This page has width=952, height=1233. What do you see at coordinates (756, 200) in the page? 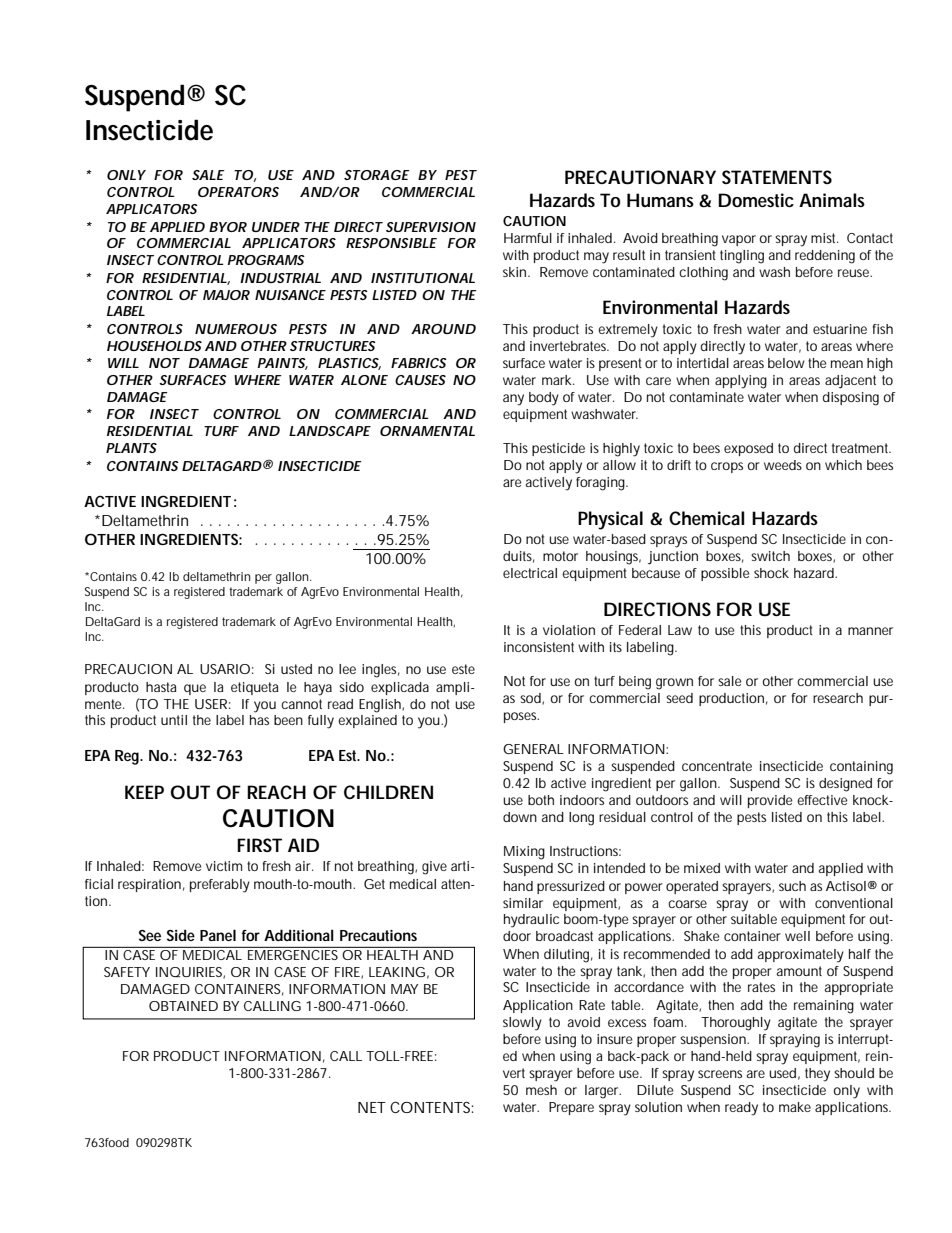
I see `Domestic` at bounding box center [756, 200].
